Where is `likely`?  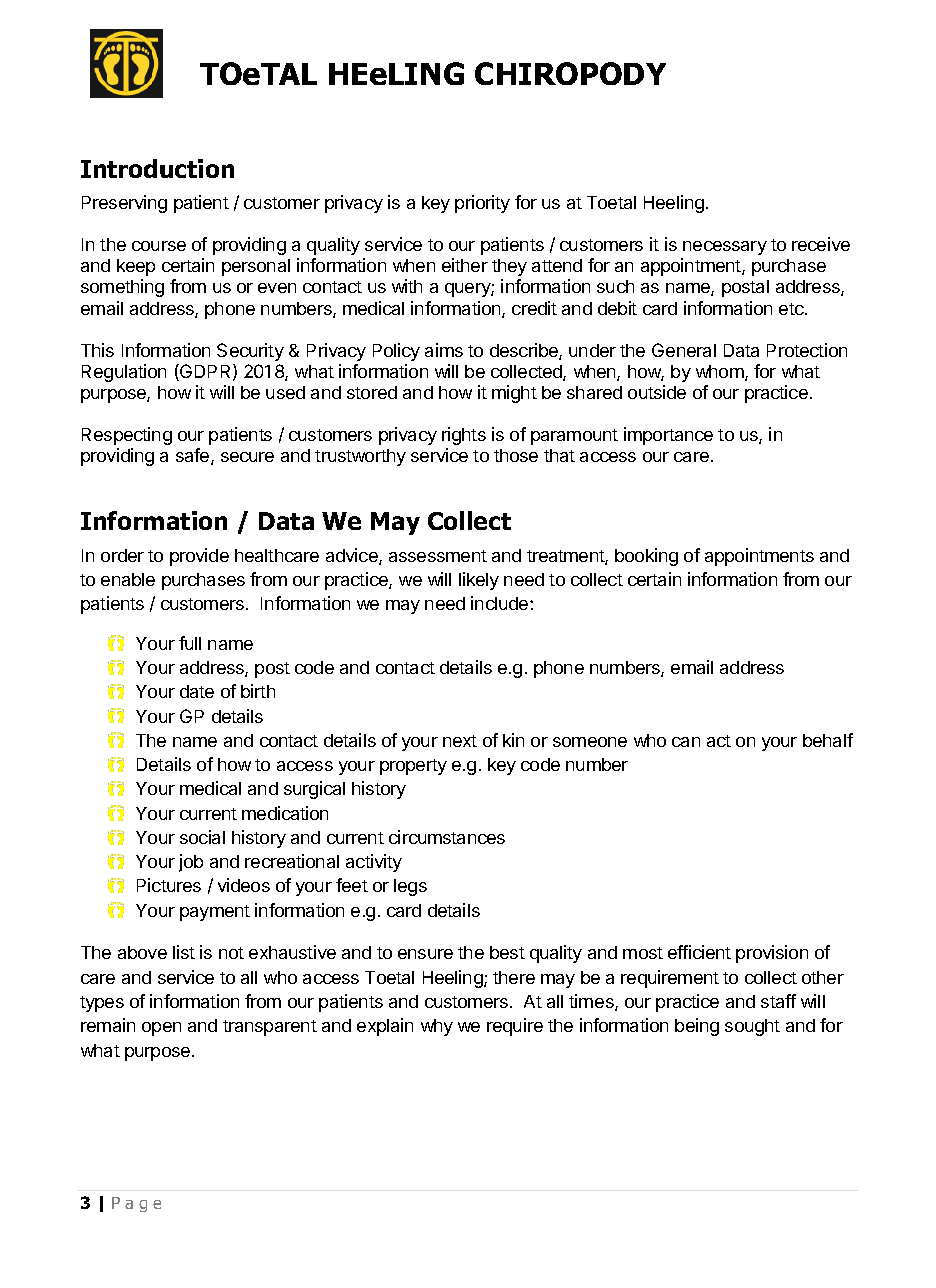
likely is located at coordinates (479, 581).
